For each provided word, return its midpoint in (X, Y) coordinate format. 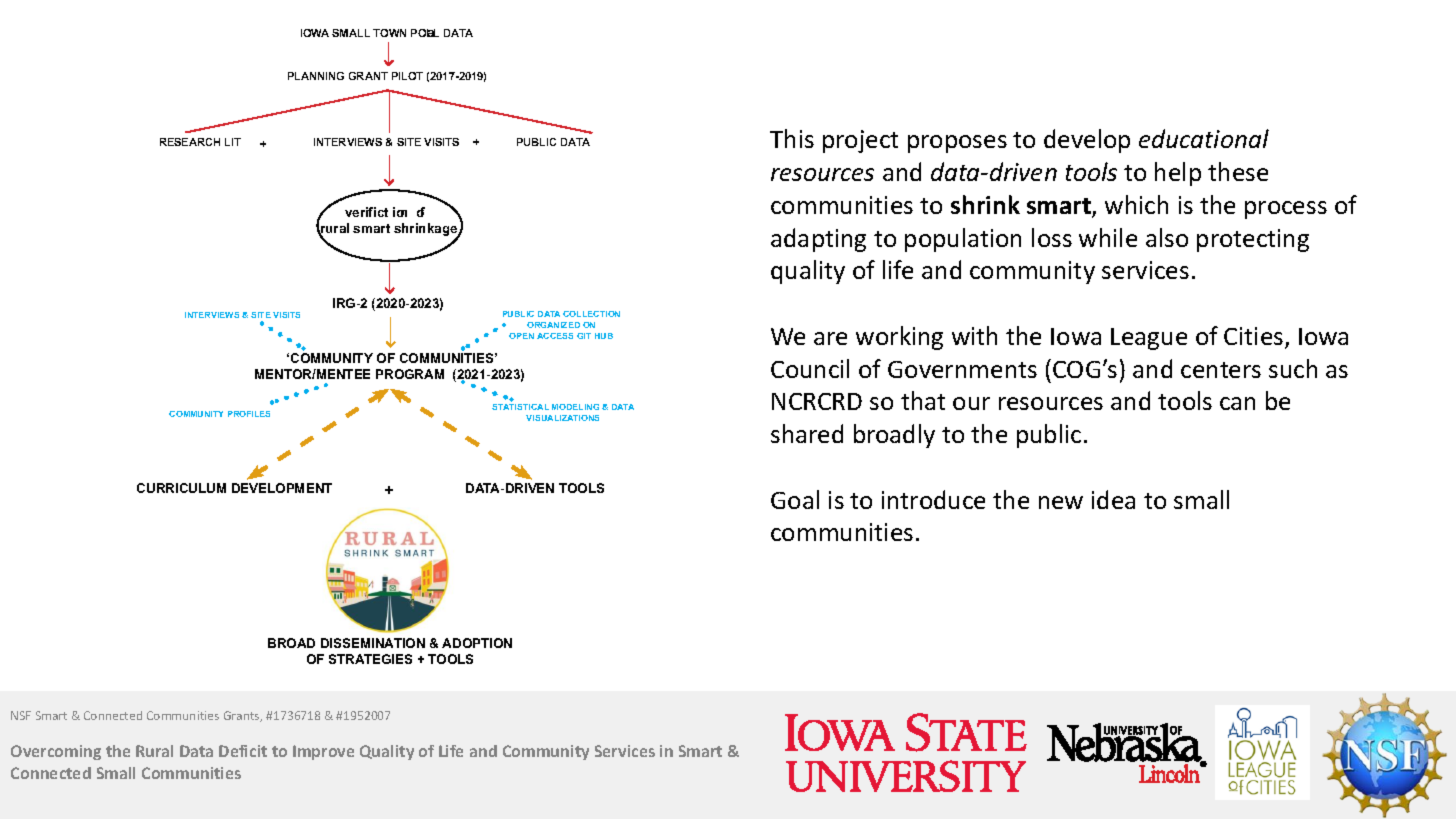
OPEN (521, 336)
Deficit (243, 751)
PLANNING (316, 76)
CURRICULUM (181, 488)
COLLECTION (591, 314)
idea (1113, 499)
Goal (795, 499)
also (1167, 237)
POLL (425, 33)
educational (1204, 138)
